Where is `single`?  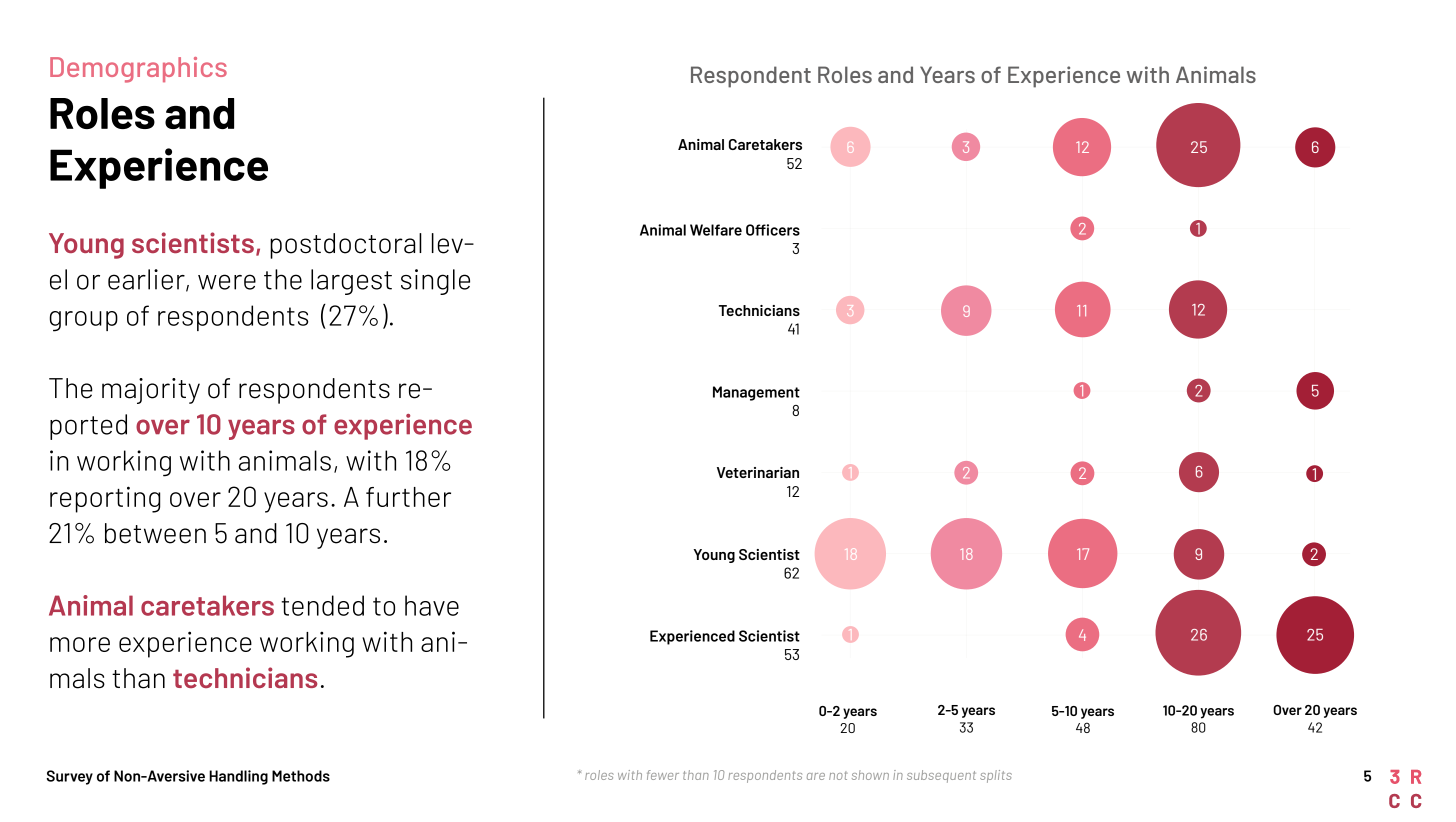 single is located at coordinates (435, 282).
